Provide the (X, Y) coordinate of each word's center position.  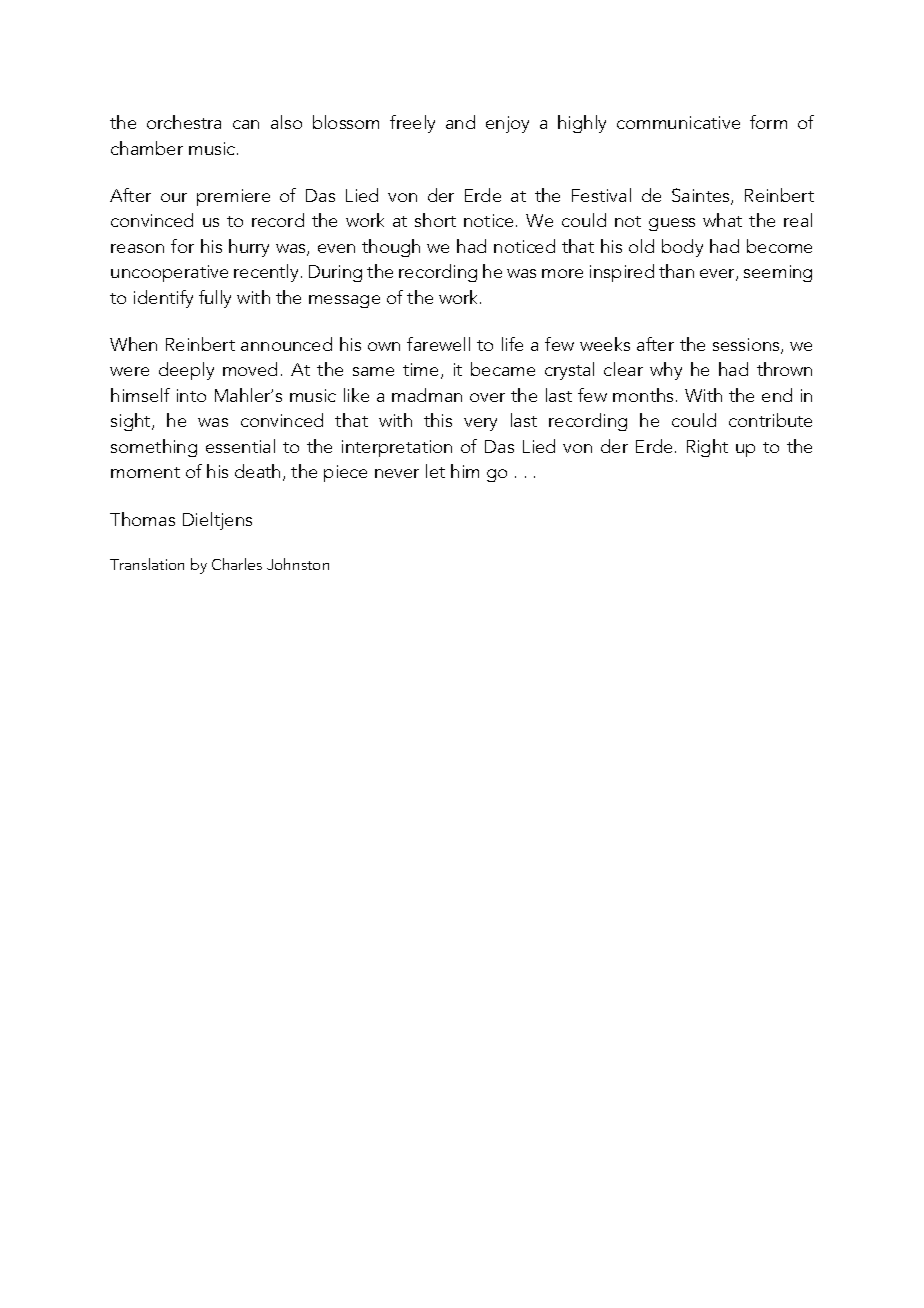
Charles (237, 564)
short (435, 220)
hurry (249, 248)
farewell (438, 344)
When (133, 344)
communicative (678, 122)
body (682, 248)
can (246, 124)
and (460, 122)
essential (240, 446)
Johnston (298, 564)
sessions (747, 346)
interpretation (397, 448)
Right (707, 448)
